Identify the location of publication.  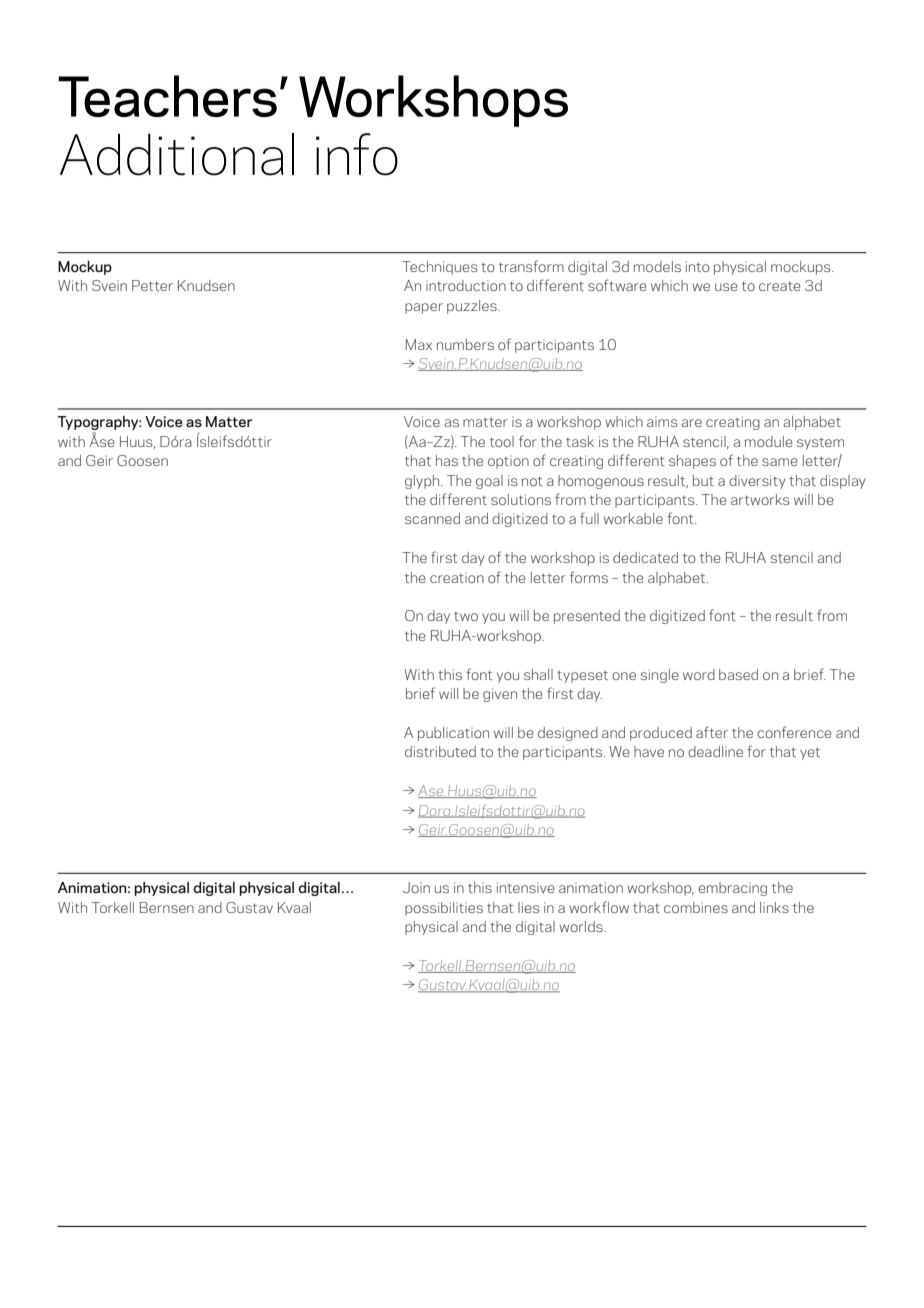
(453, 734).
